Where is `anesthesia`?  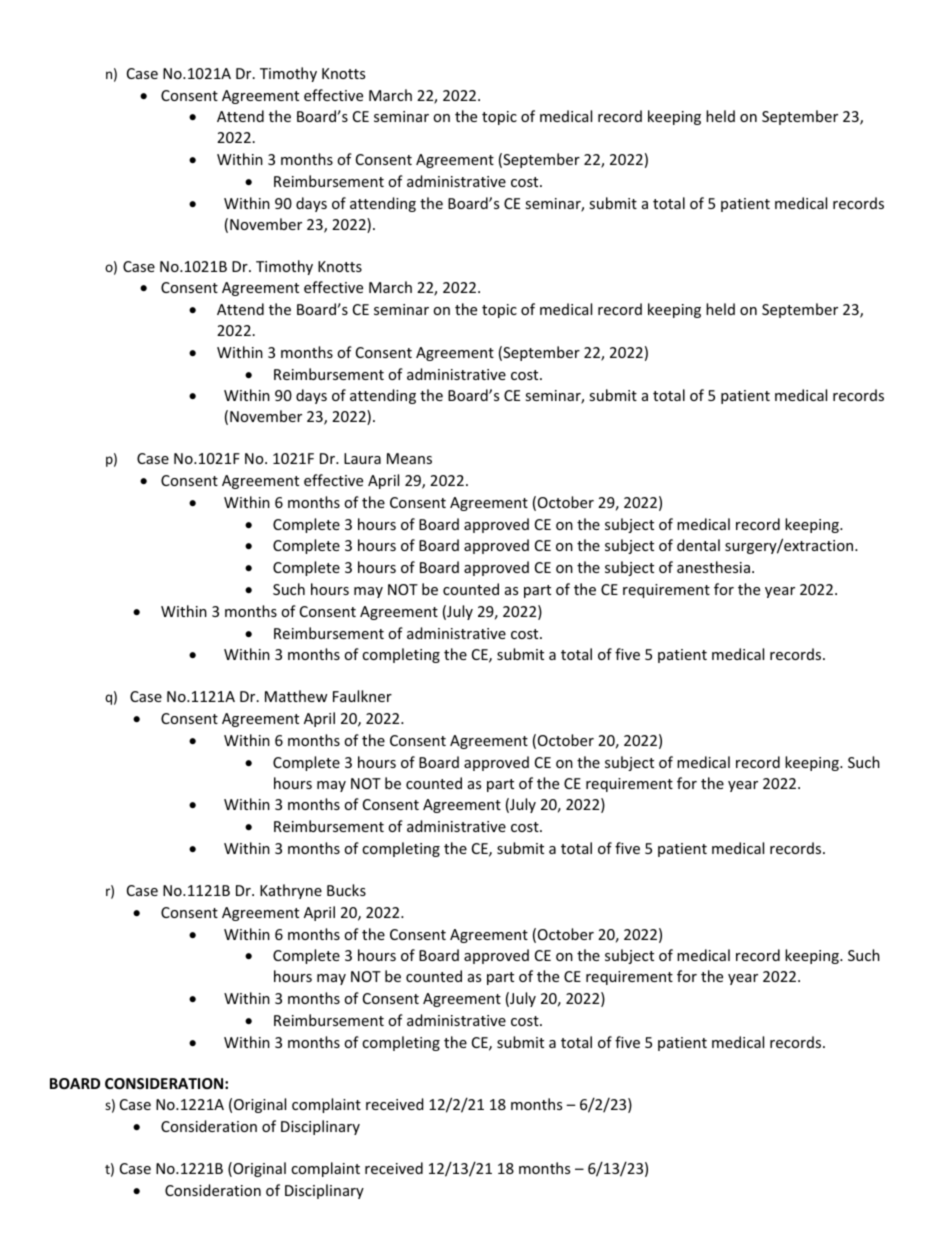 anesthesia is located at coordinates (713, 567).
